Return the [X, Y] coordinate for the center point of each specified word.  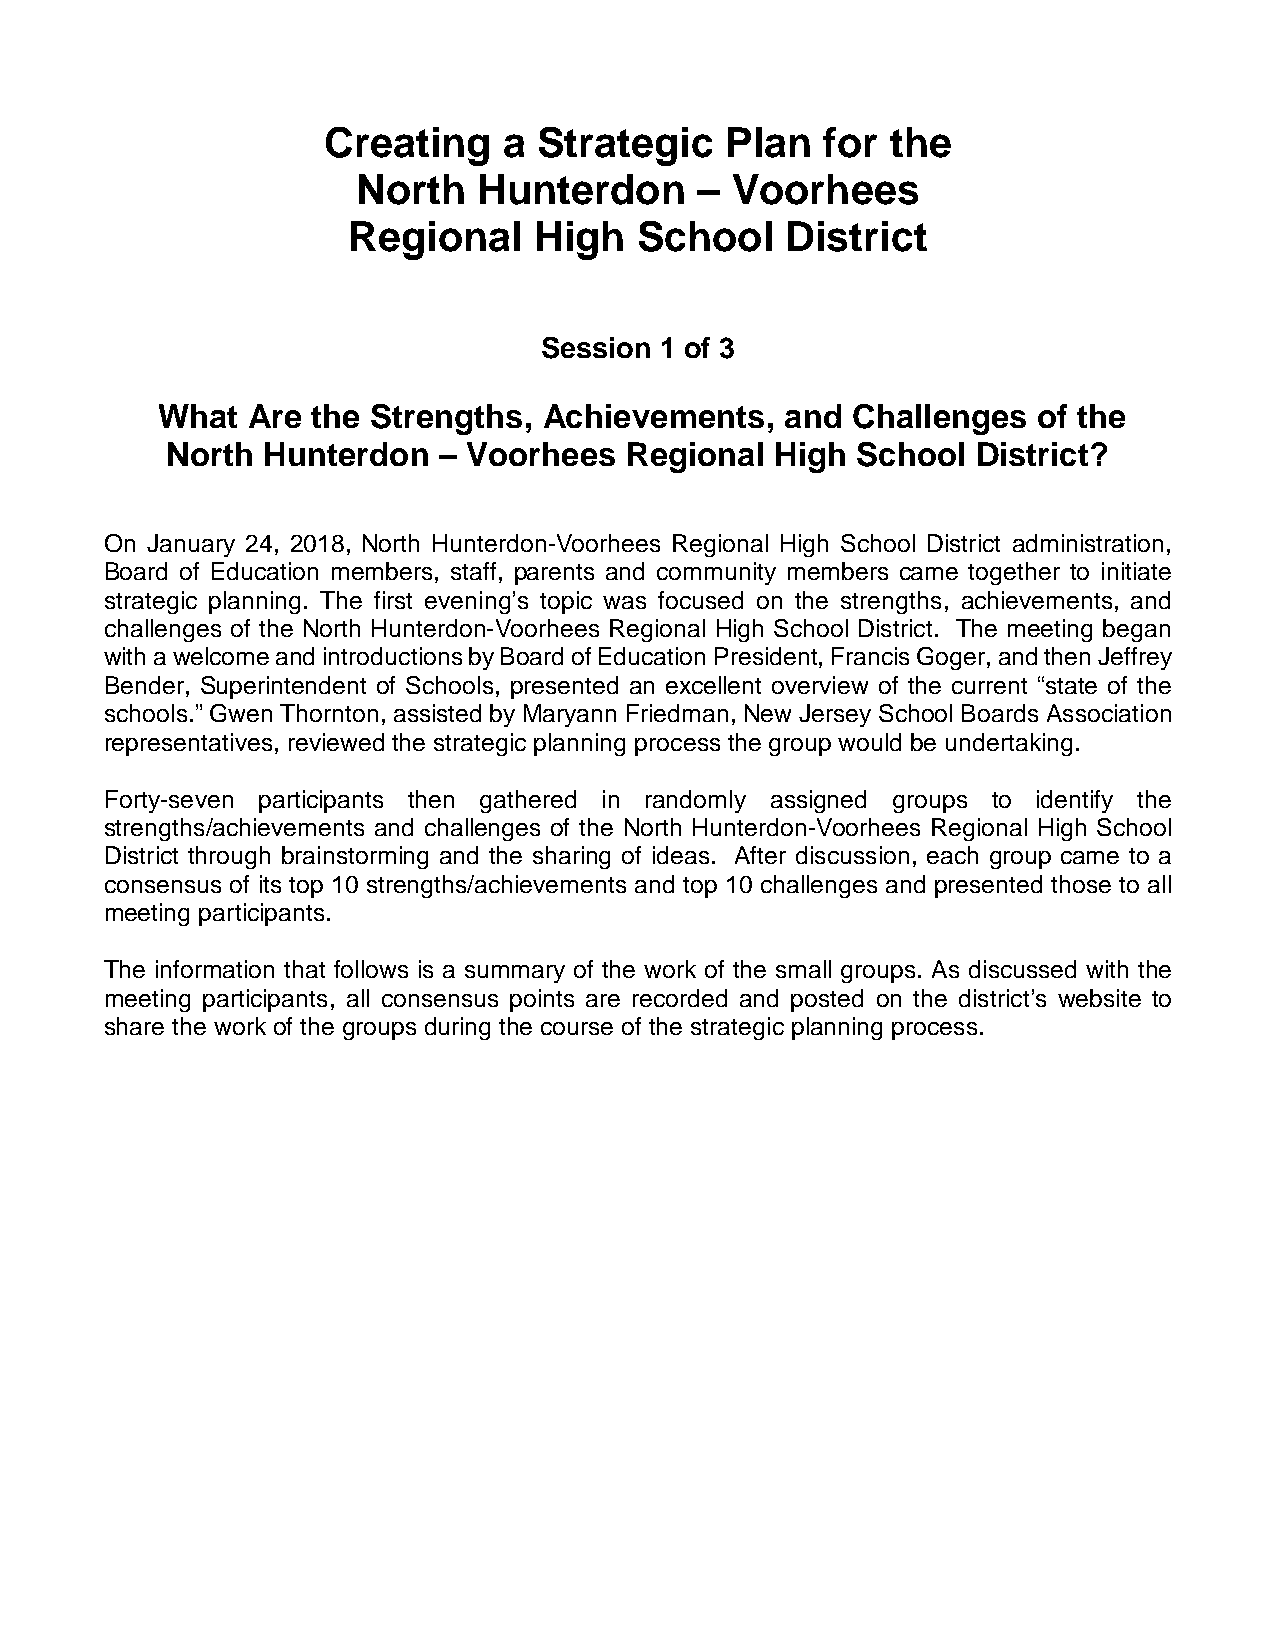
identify [1075, 801]
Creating [407, 146]
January [191, 545]
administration [1088, 543]
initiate [1136, 571]
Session [596, 348]
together [1014, 573]
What [198, 416]
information [215, 969]
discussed [1022, 969]
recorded [680, 998]
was [624, 602]
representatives [189, 744]
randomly [696, 801]
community [716, 573]
